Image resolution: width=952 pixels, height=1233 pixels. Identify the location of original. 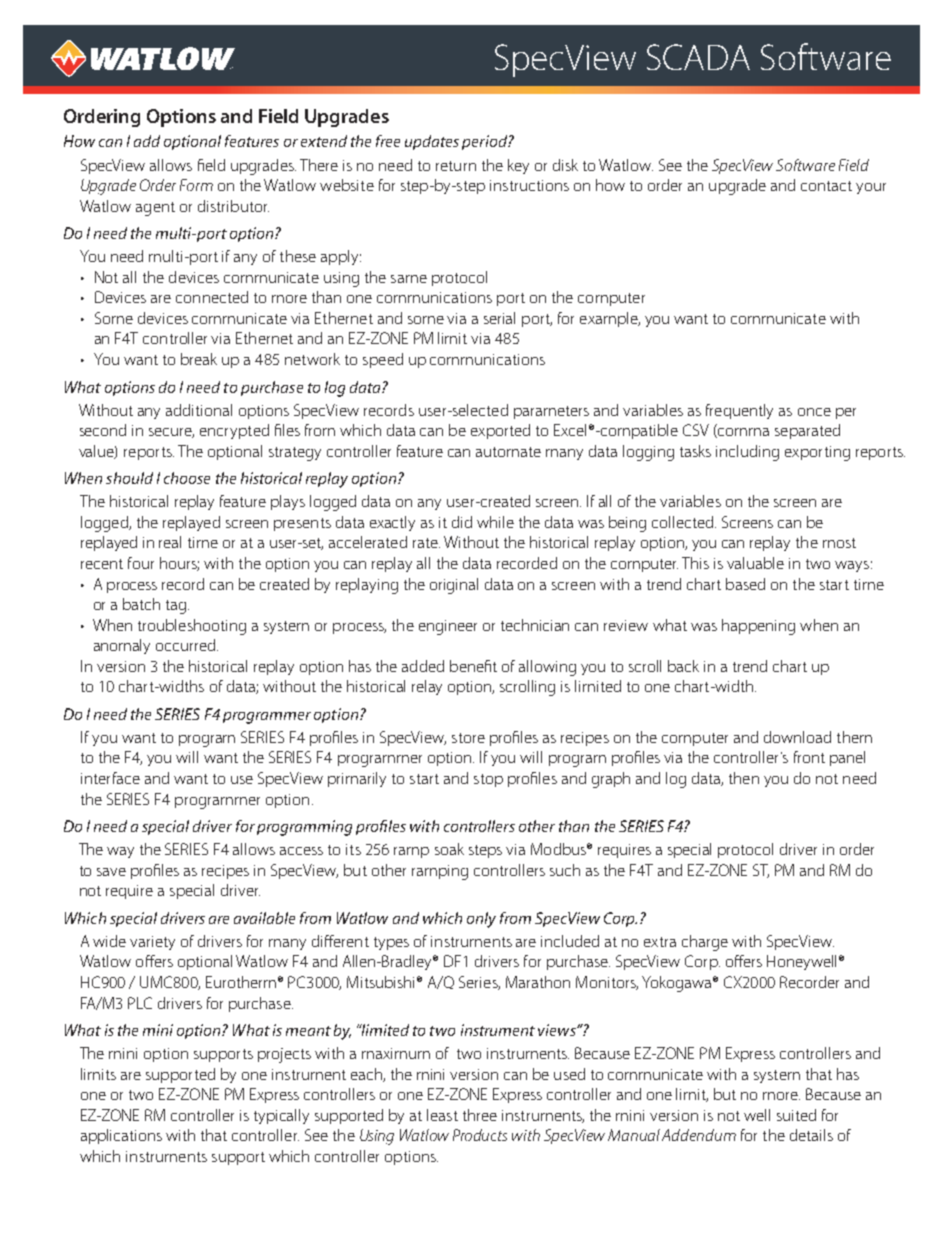
(454, 586).
